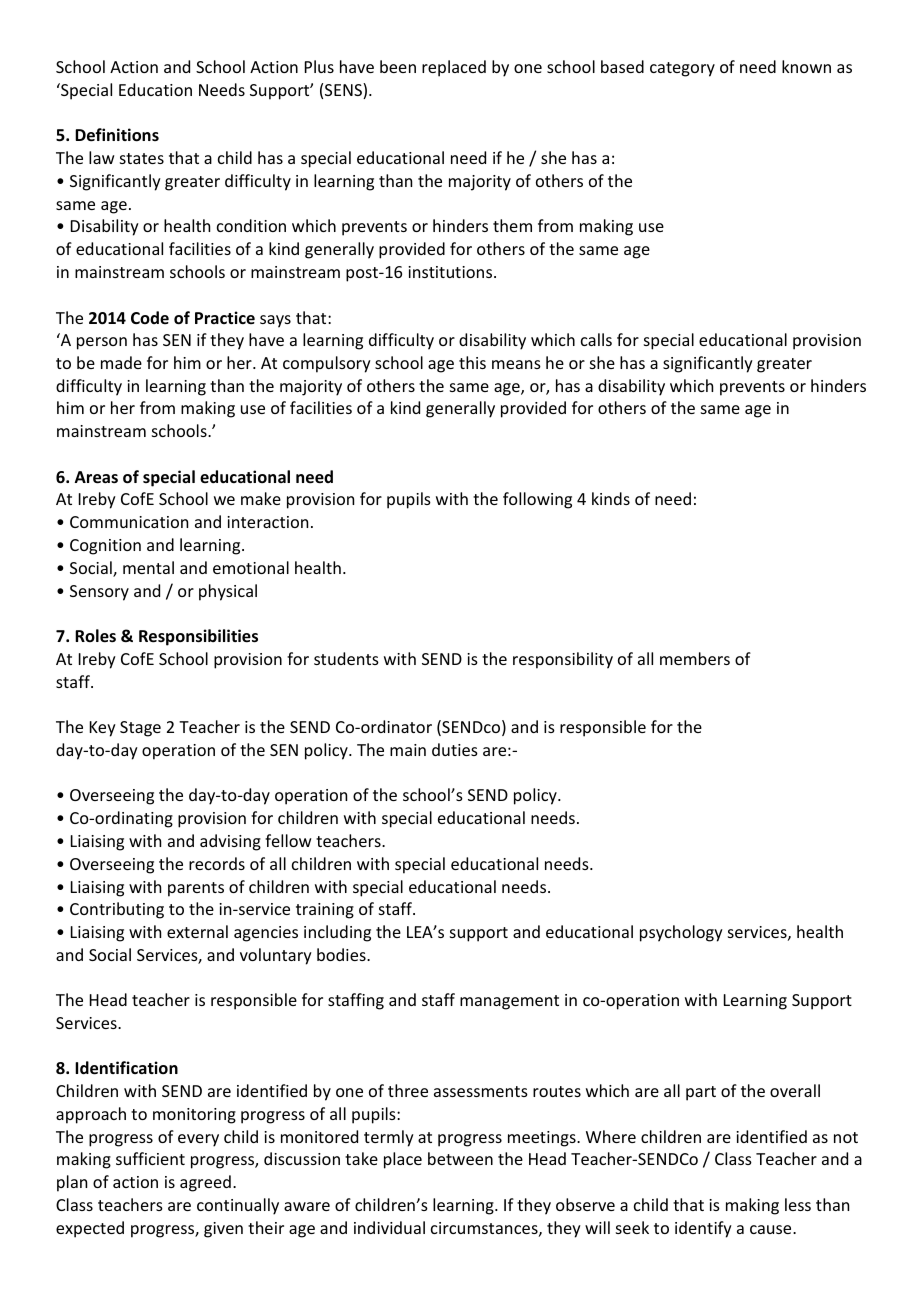 This page has width=924, height=1308. I want to click on agreed, so click(205, 1183).
